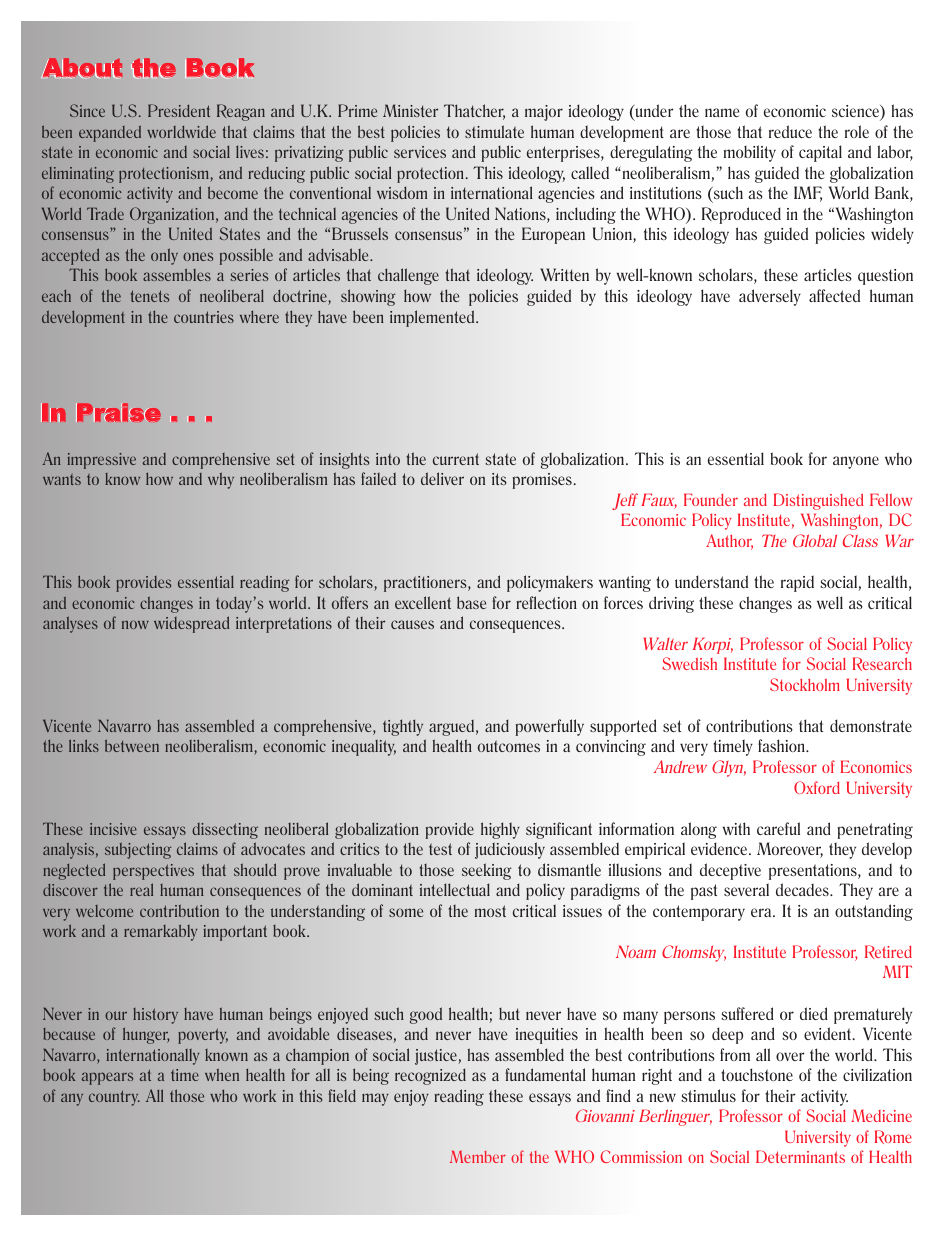 The height and width of the document is (1233, 952). What do you see at coordinates (818, 501) in the document?
I see `Distinguished` at bounding box center [818, 501].
